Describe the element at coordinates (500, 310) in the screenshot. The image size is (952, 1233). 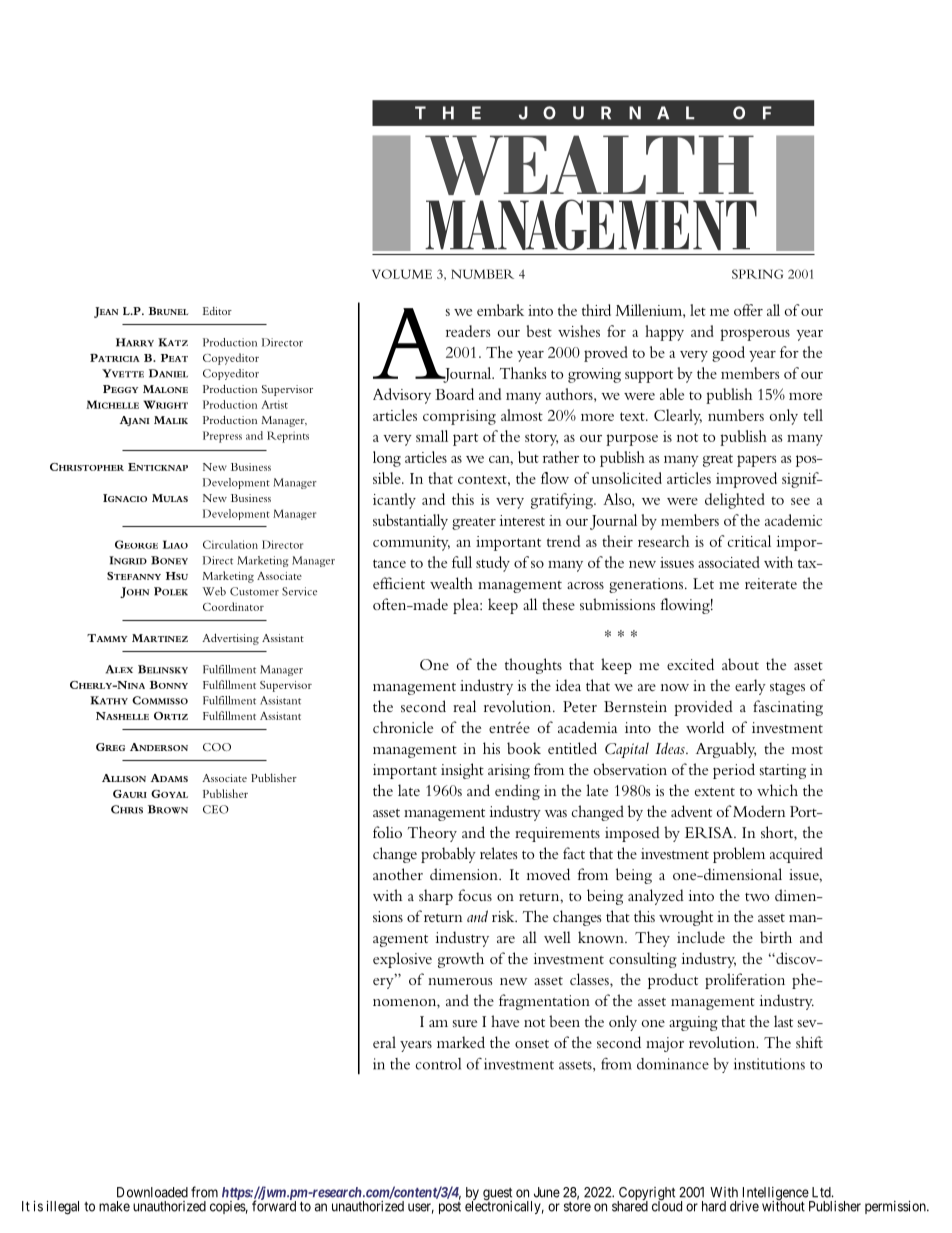
I see `embark` at that location.
